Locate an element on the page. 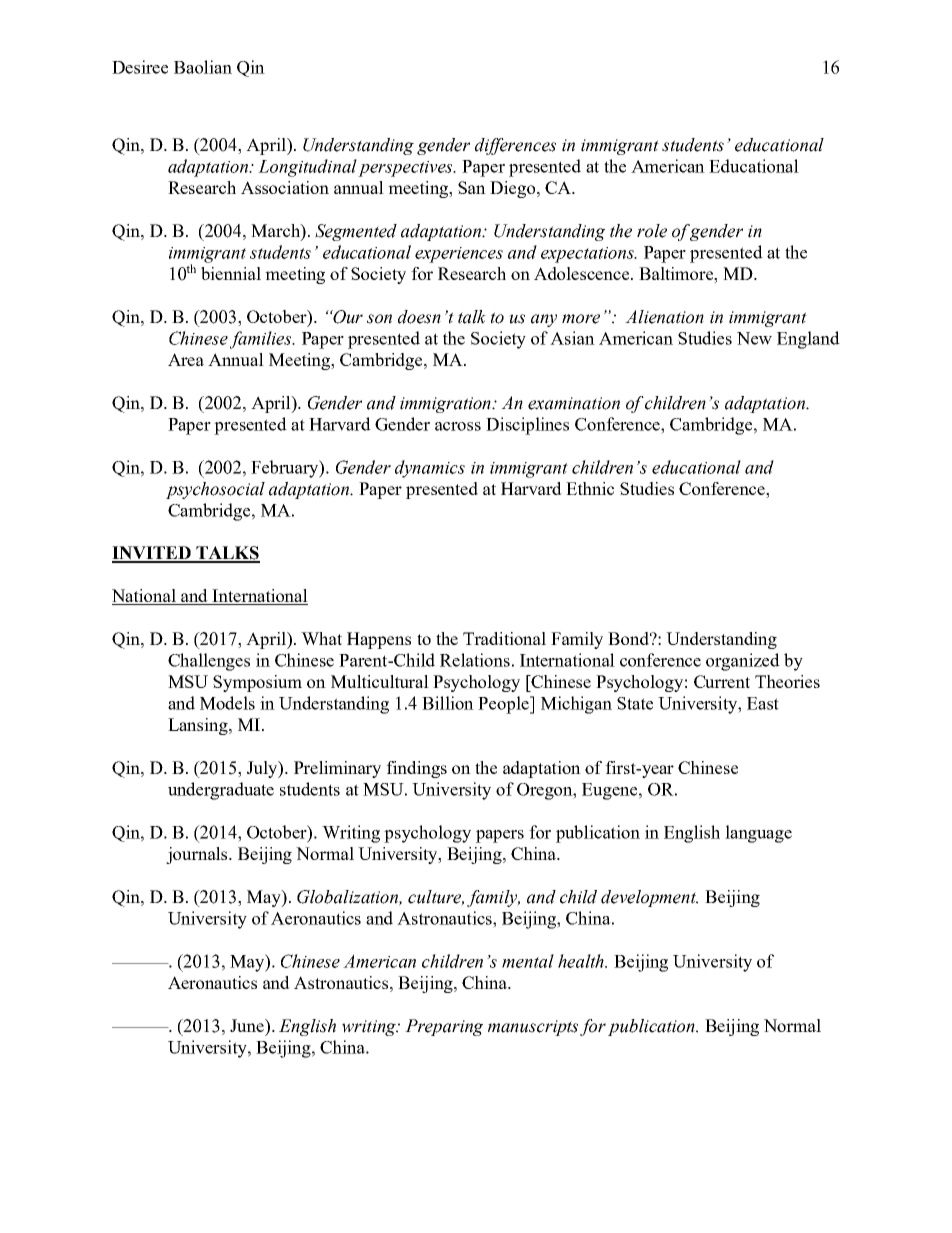 The width and height of the page is (952, 1233). differences is located at coordinates (515, 146).
